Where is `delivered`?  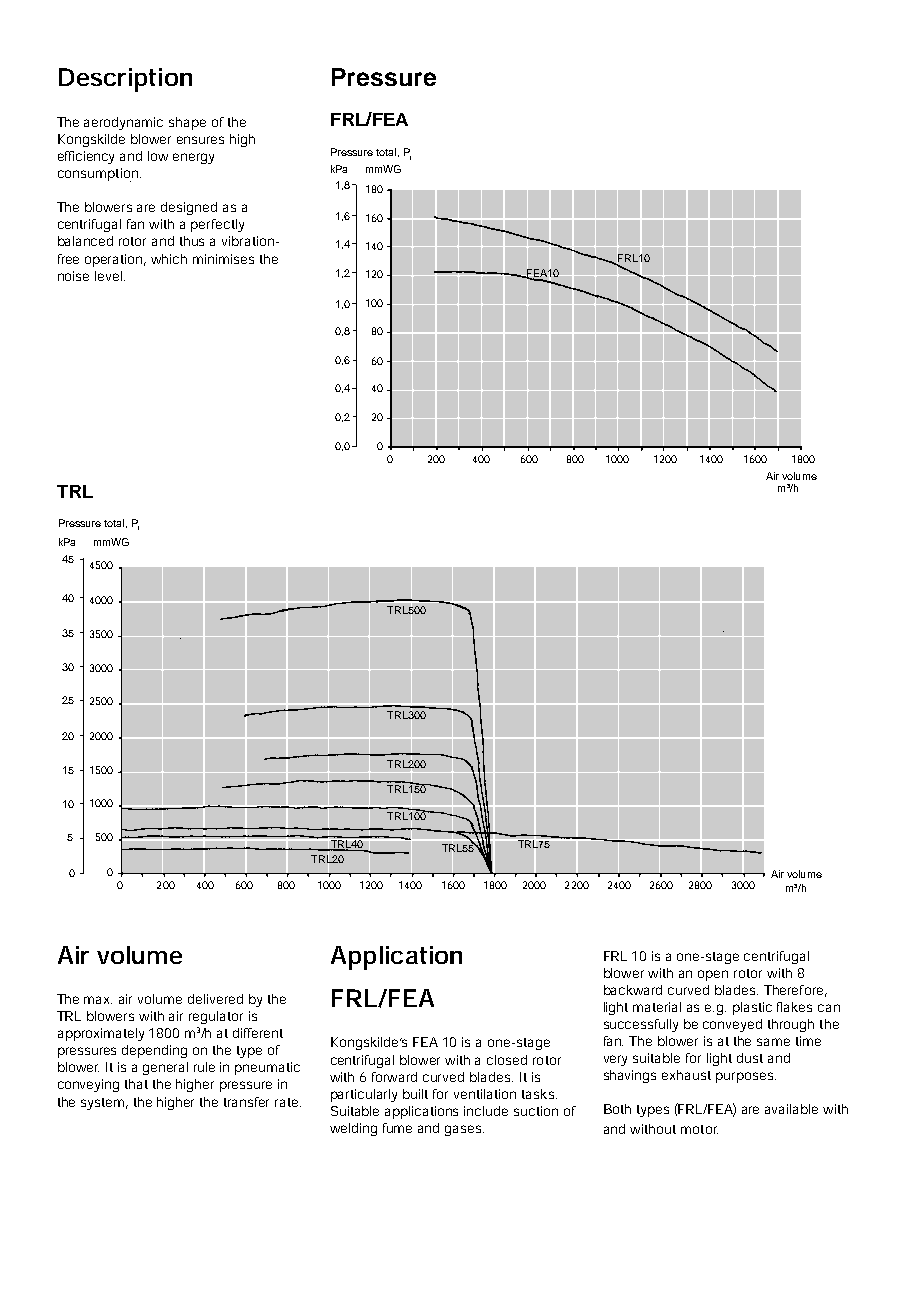 delivered is located at coordinates (215, 999).
